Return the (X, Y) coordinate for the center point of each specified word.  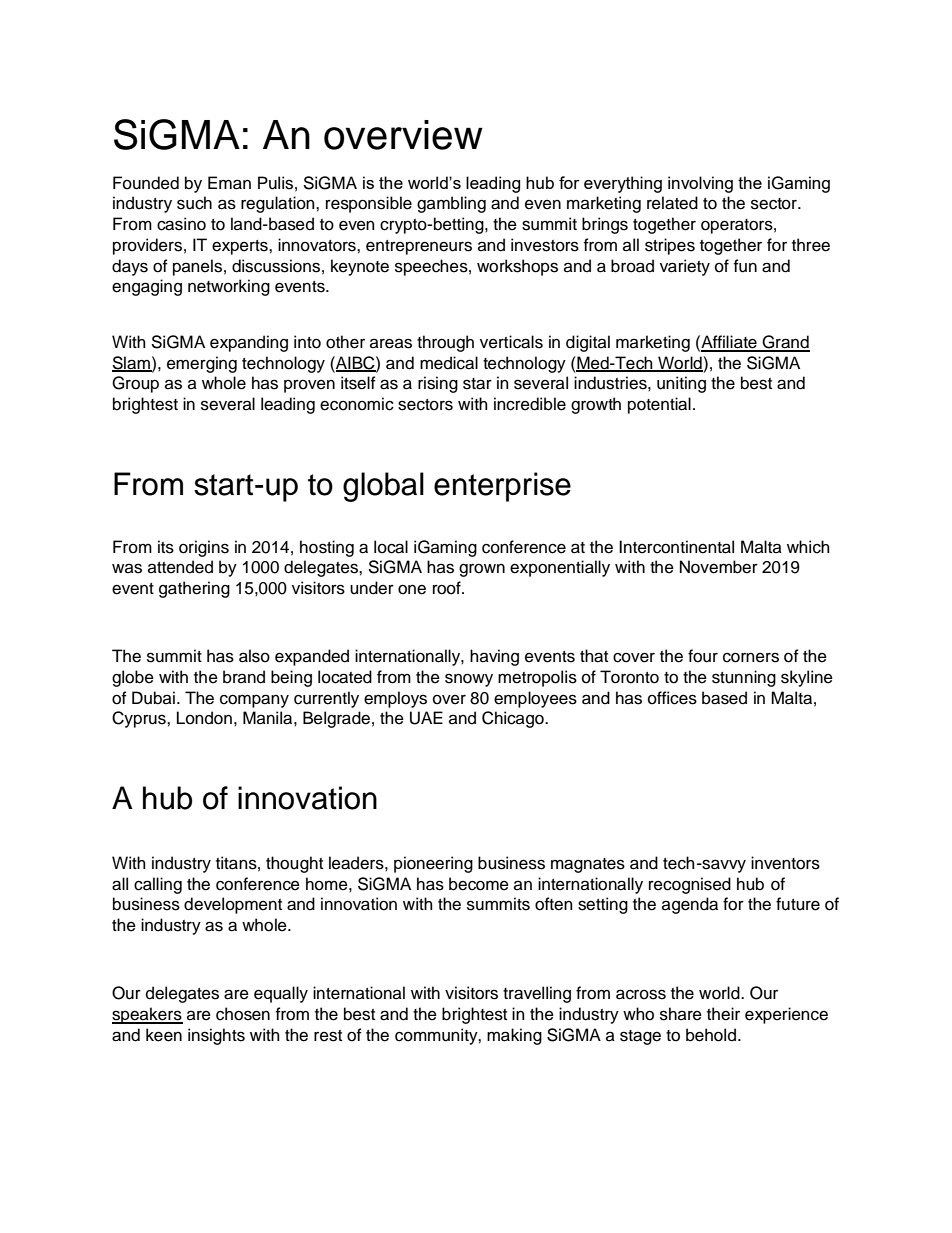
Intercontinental (676, 547)
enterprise (502, 487)
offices (672, 698)
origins (204, 548)
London (204, 718)
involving (700, 184)
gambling (451, 204)
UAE (426, 718)
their (723, 1014)
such (194, 203)
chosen (243, 1014)
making (514, 1036)
